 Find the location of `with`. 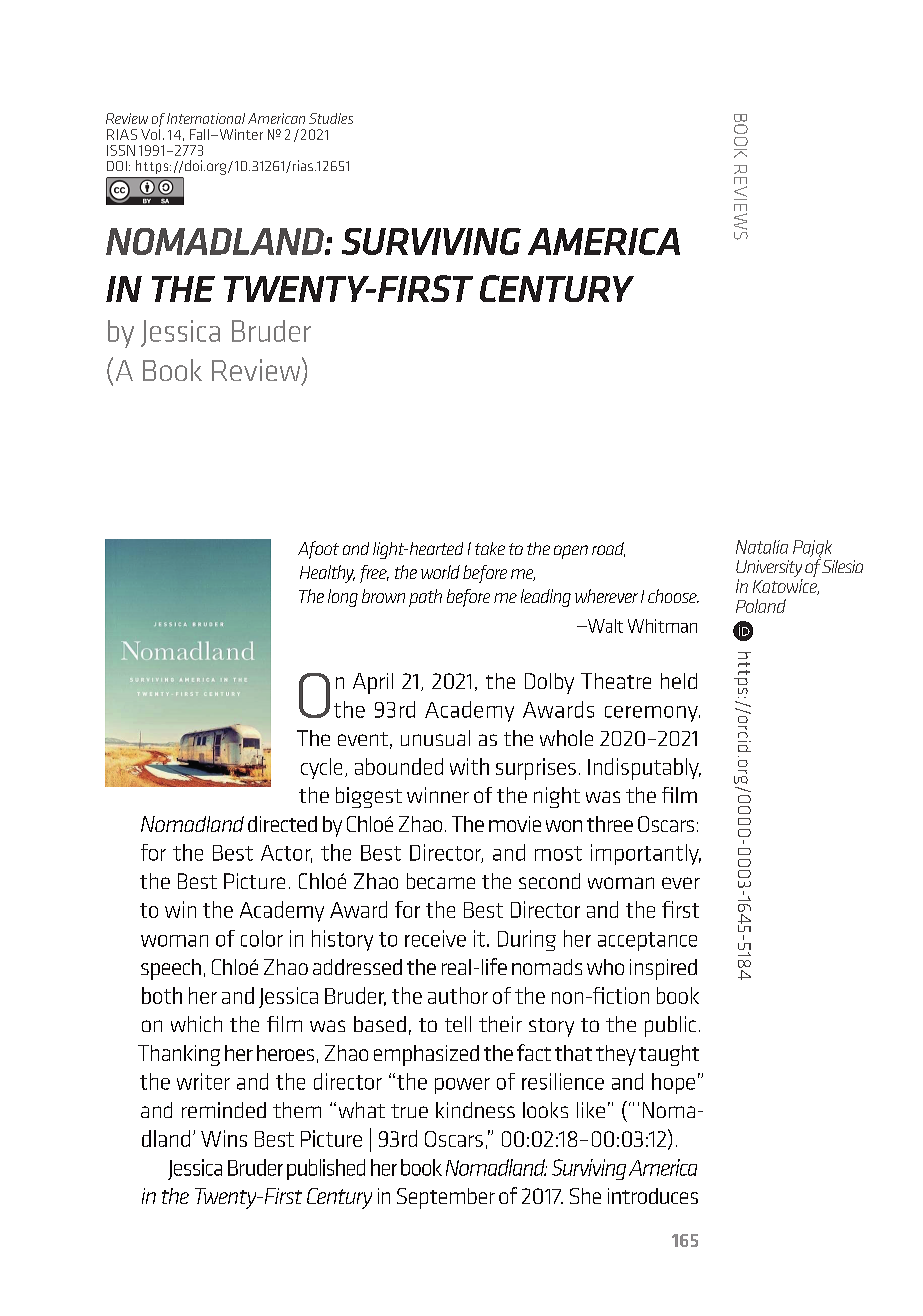

with is located at coordinates (469, 766).
